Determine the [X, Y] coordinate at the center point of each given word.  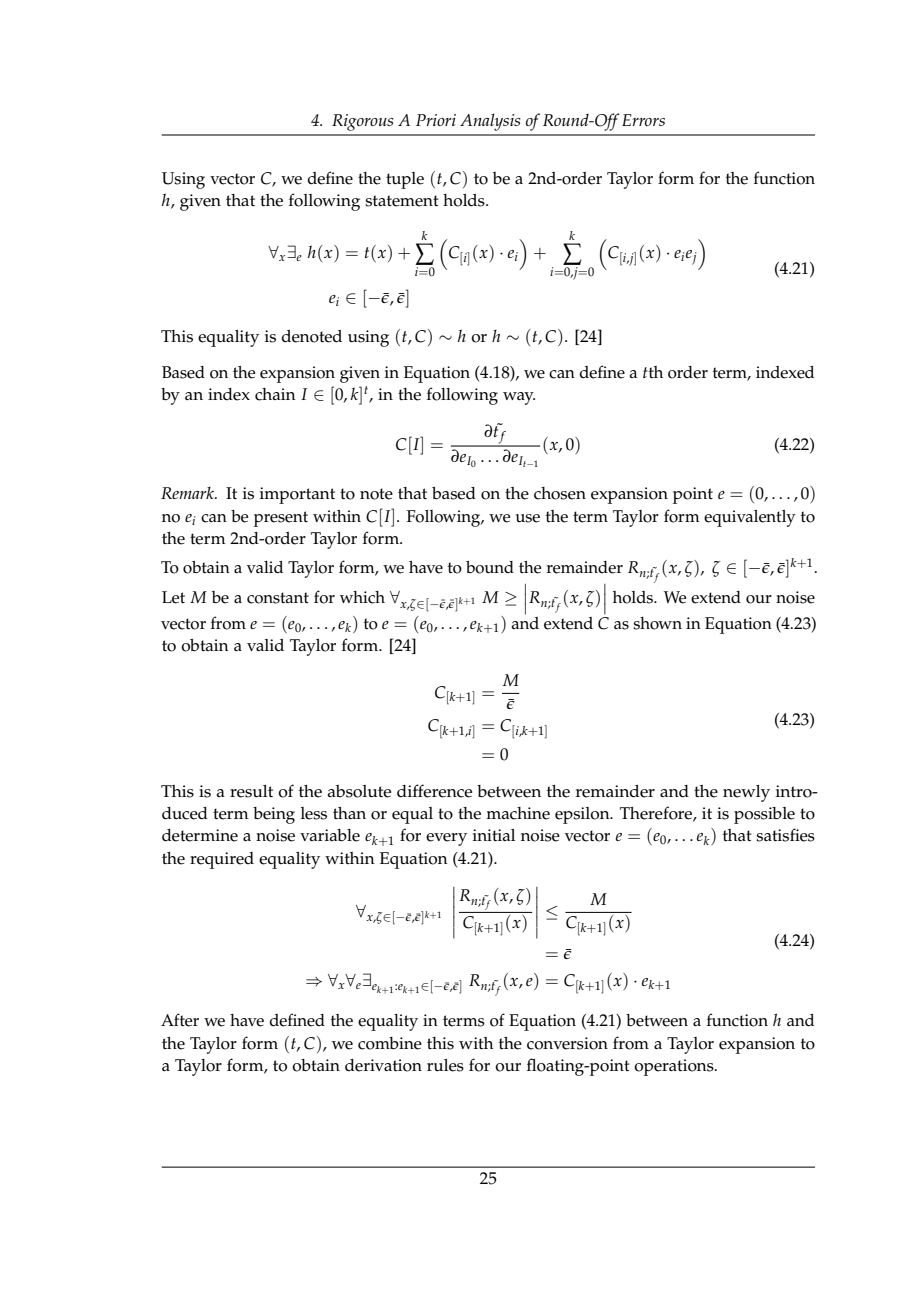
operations [675, 1067]
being [274, 815]
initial [494, 835]
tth [653, 372]
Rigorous [362, 122]
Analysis [490, 122]
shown [657, 623]
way [519, 398]
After [180, 1020]
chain [275, 394]
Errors [643, 120]
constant [278, 598]
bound [490, 567]
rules [445, 1065]
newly [746, 793]
